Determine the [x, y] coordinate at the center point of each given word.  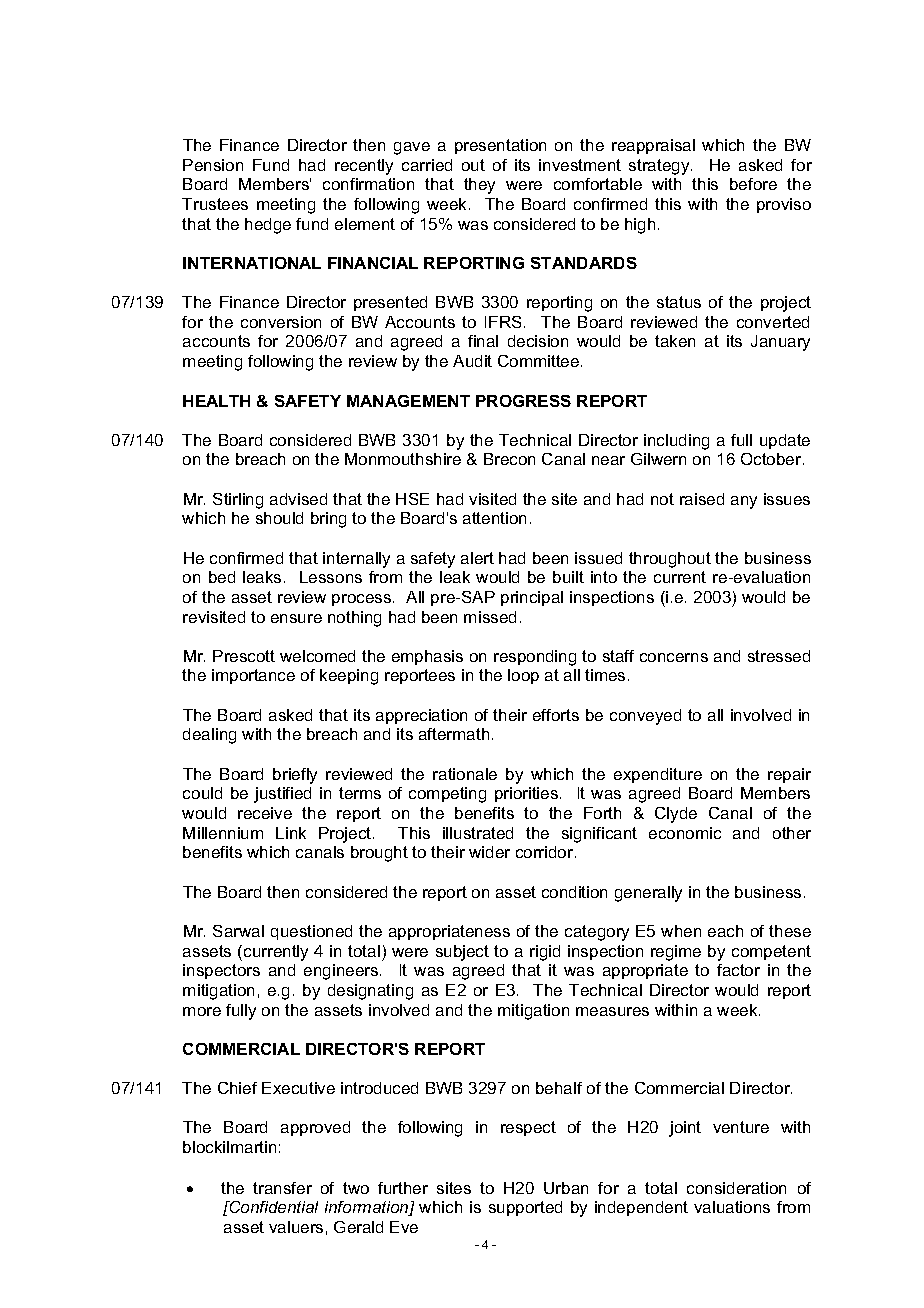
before [753, 184]
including [676, 442]
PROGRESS [523, 401]
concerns [674, 657]
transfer [282, 1188]
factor [738, 970]
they [479, 186]
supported [525, 1208]
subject [462, 953]
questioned [311, 932]
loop [523, 676]
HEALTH [216, 401]
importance [253, 676]
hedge [268, 226]
